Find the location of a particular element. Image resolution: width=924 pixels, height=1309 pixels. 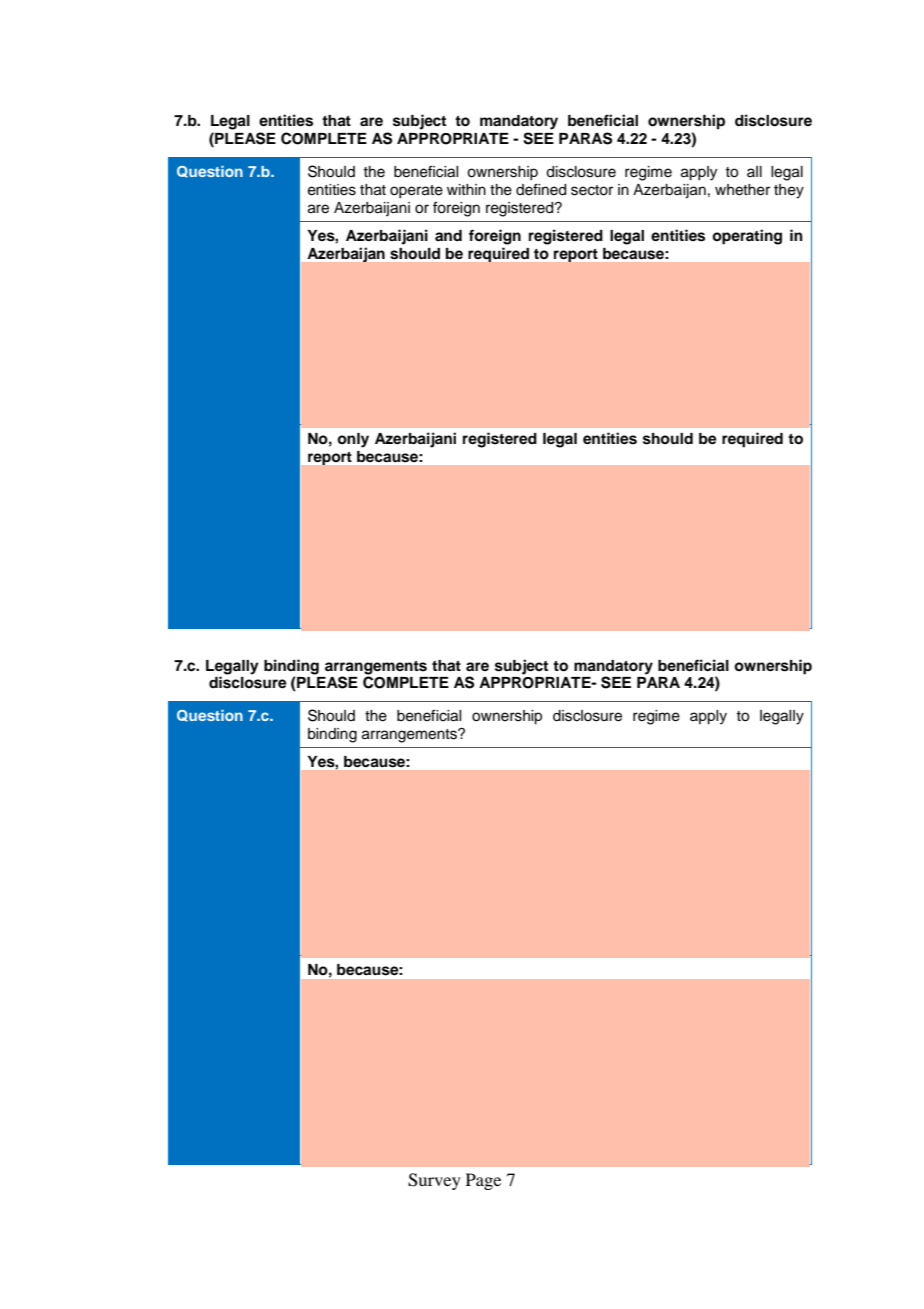

Survey is located at coordinates (434, 1181).
